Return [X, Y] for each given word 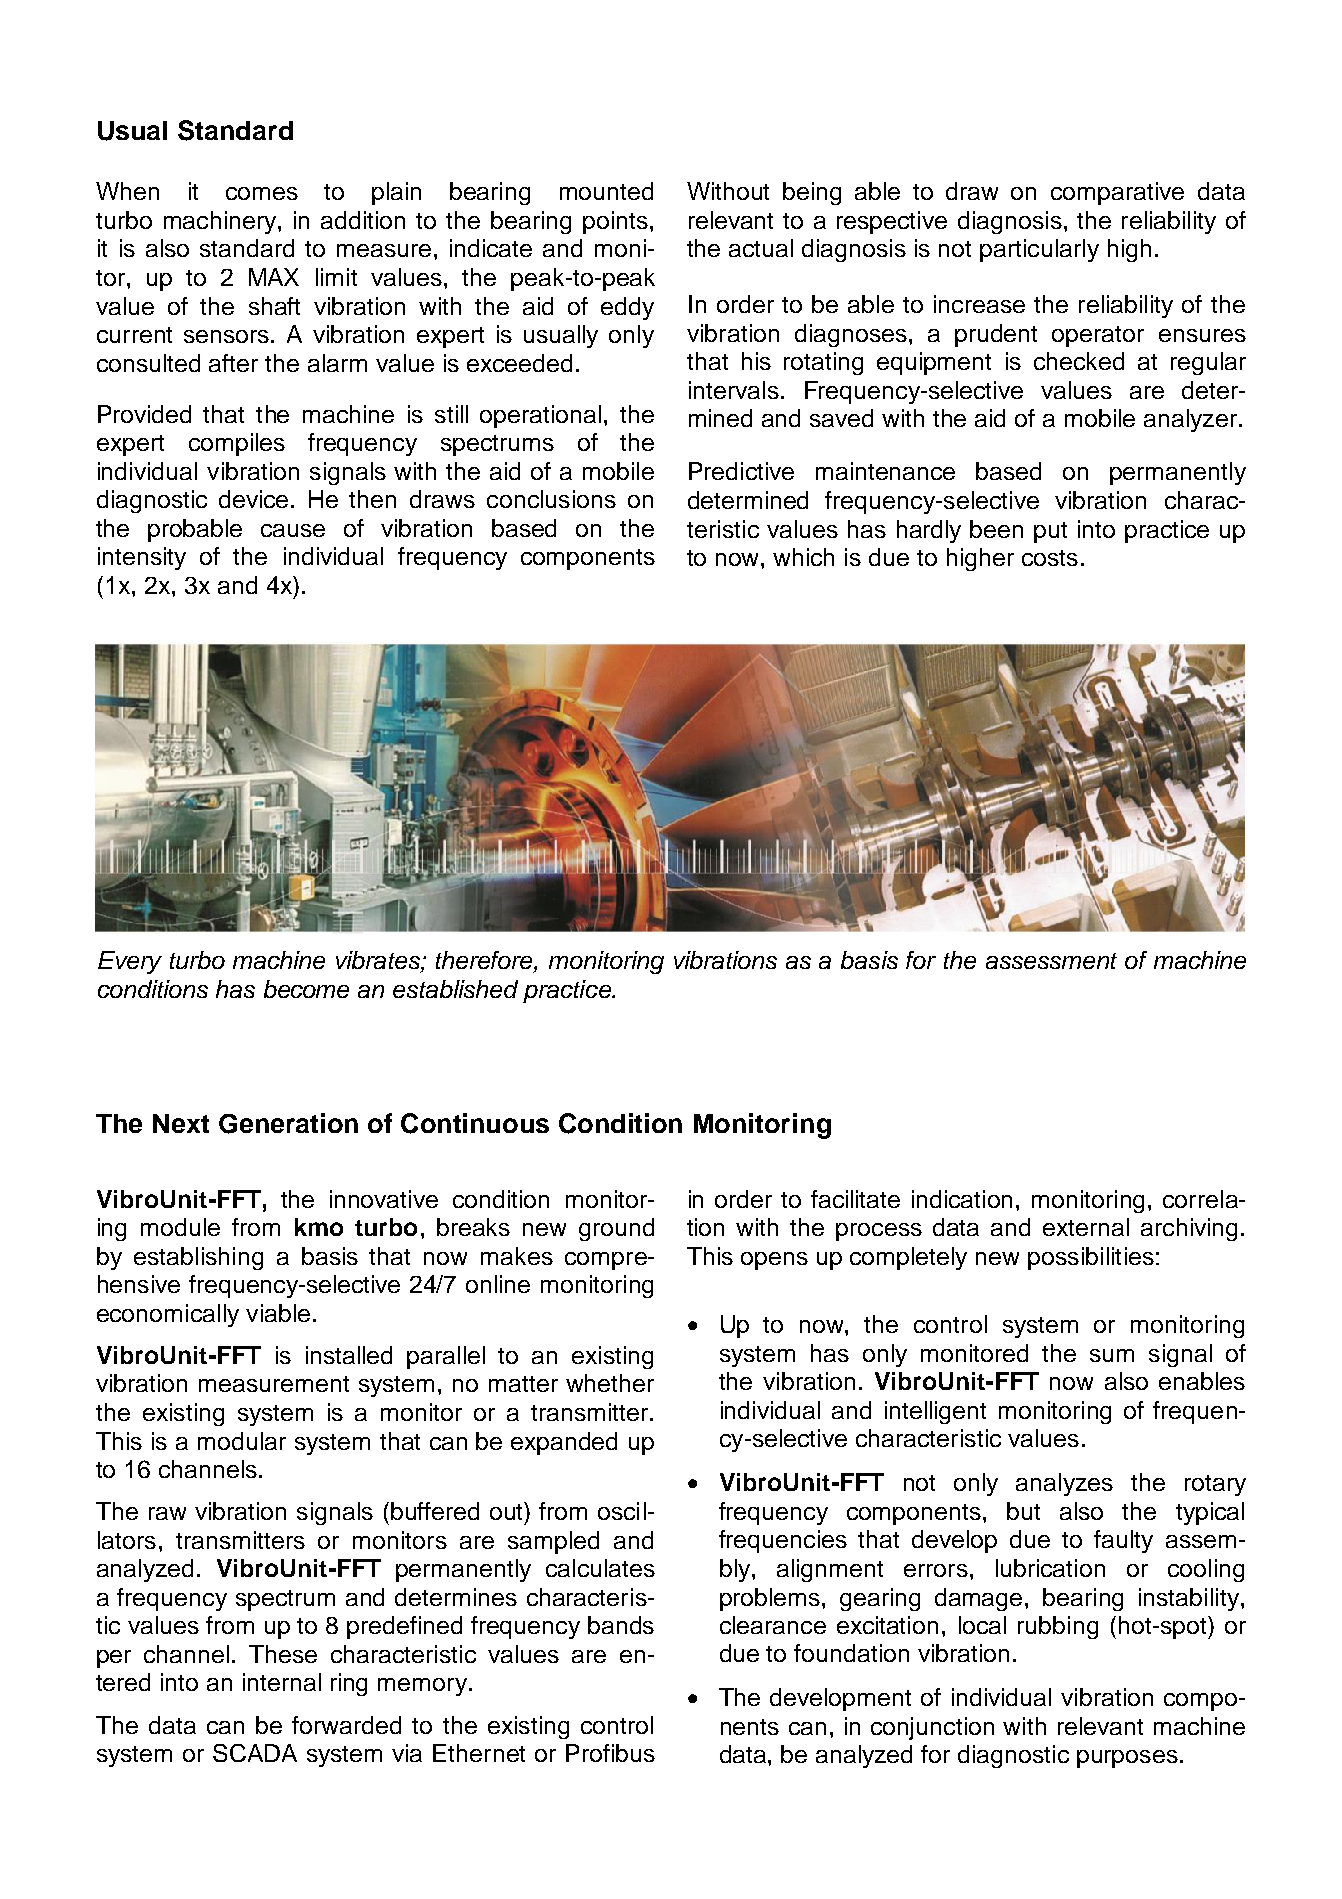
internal [282, 1682]
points [615, 222]
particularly [1039, 250]
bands [621, 1625]
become [306, 989]
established [455, 989]
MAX [274, 277]
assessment [1051, 961]
